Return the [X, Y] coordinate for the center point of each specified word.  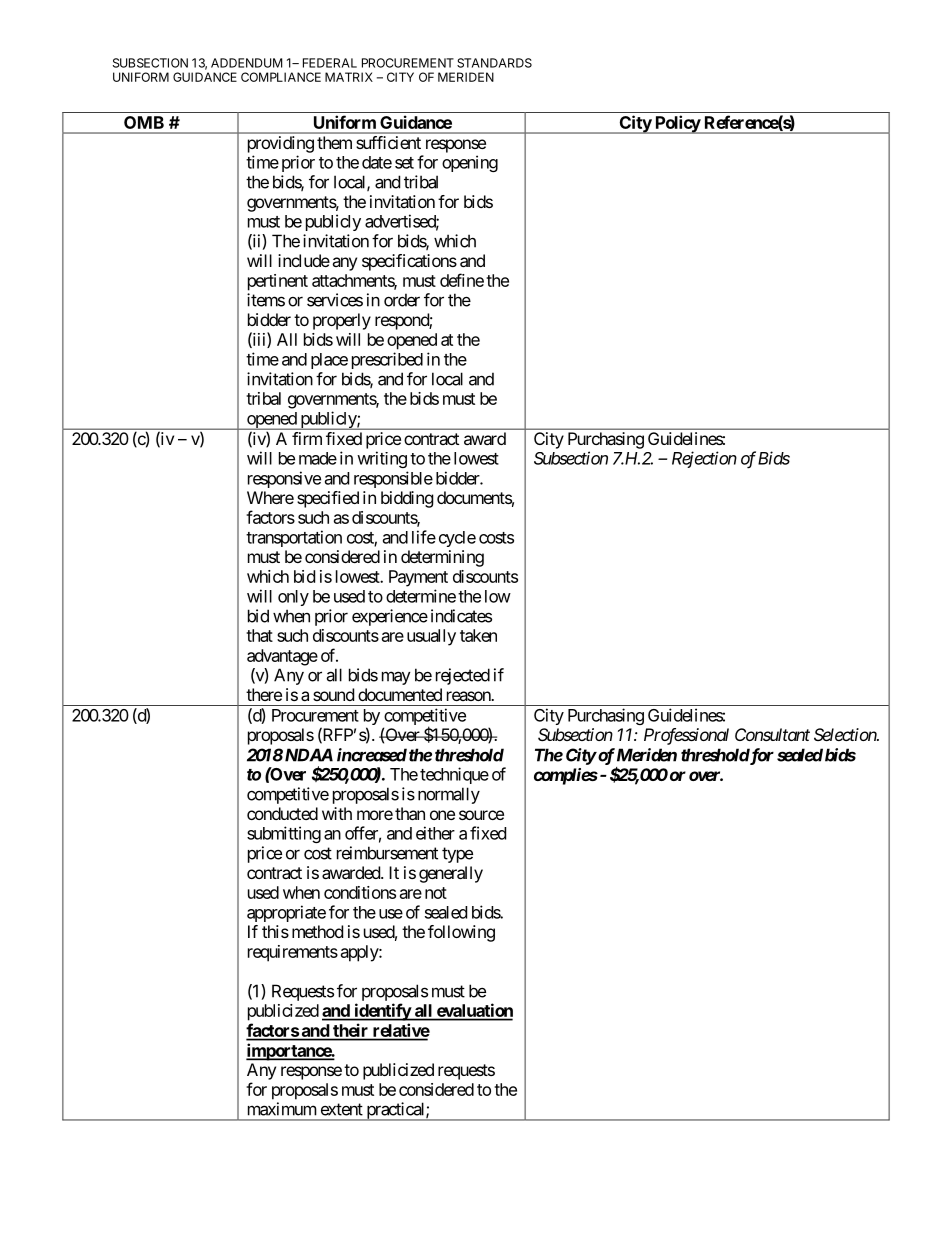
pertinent [278, 282]
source [481, 815]
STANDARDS [494, 63]
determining [442, 558]
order [402, 300]
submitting [284, 834]
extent [342, 1109]
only [293, 598]
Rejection [704, 459]
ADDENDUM [246, 63]
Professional [686, 736]
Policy [677, 124]
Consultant [772, 734]
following [461, 933]
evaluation [474, 1011]
